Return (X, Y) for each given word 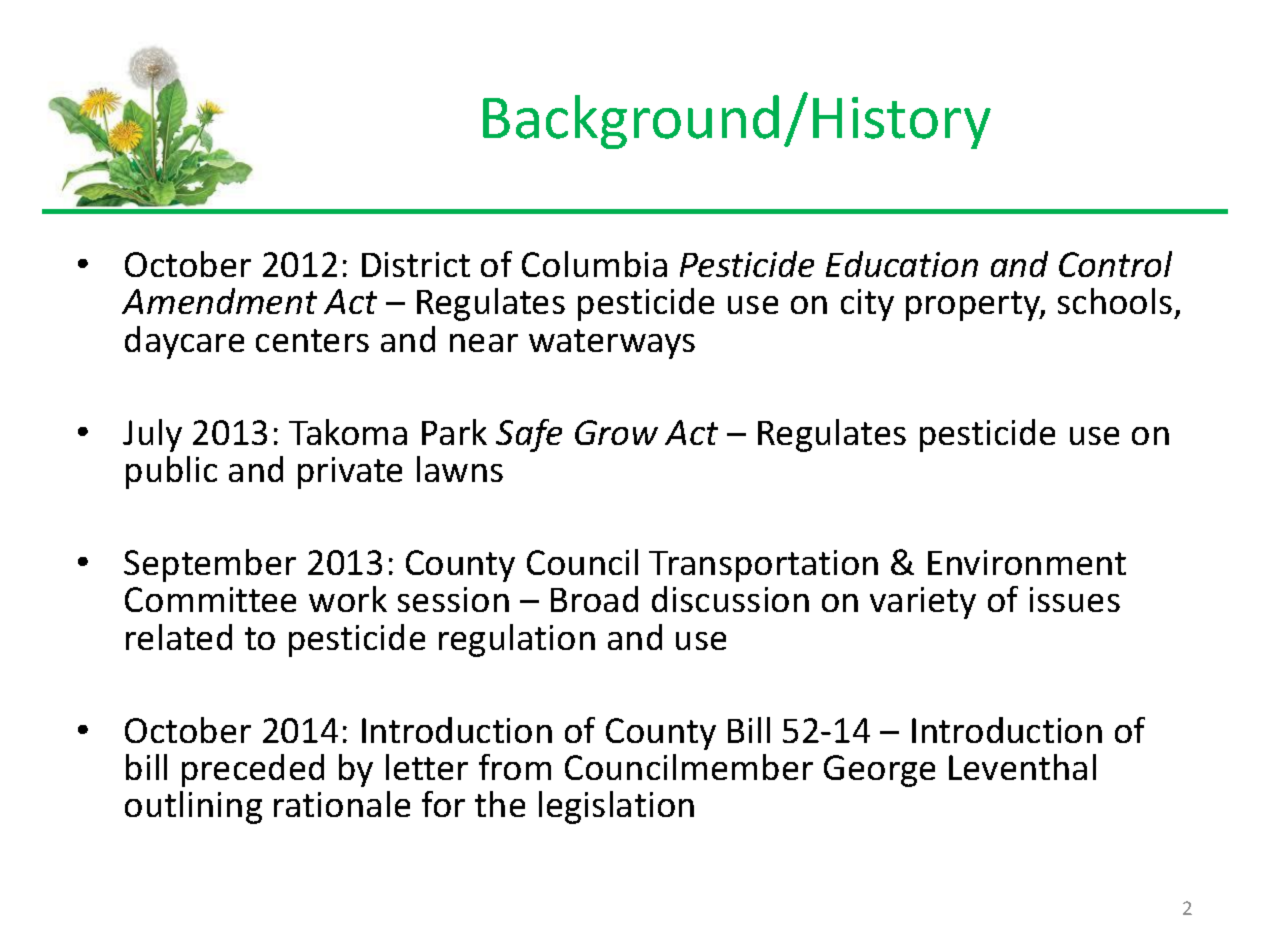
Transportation (763, 566)
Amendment (219, 301)
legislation (616, 807)
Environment (1027, 562)
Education (902, 264)
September (210, 565)
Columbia (594, 264)
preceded (253, 770)
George (879, 771)
